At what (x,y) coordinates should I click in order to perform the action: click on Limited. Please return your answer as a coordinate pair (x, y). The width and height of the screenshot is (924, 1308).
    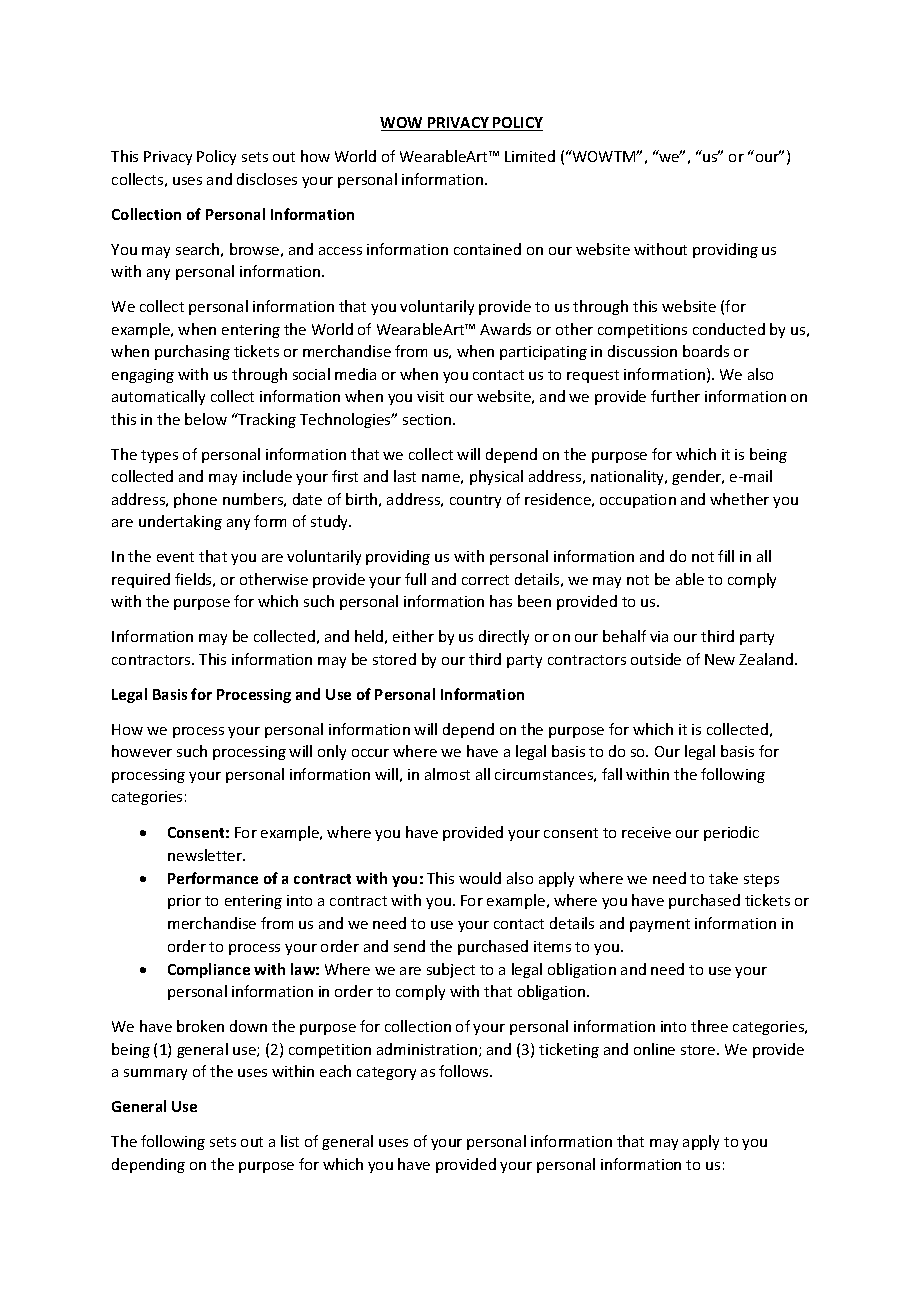
    Looking at the image, I should click on (530, 156).
